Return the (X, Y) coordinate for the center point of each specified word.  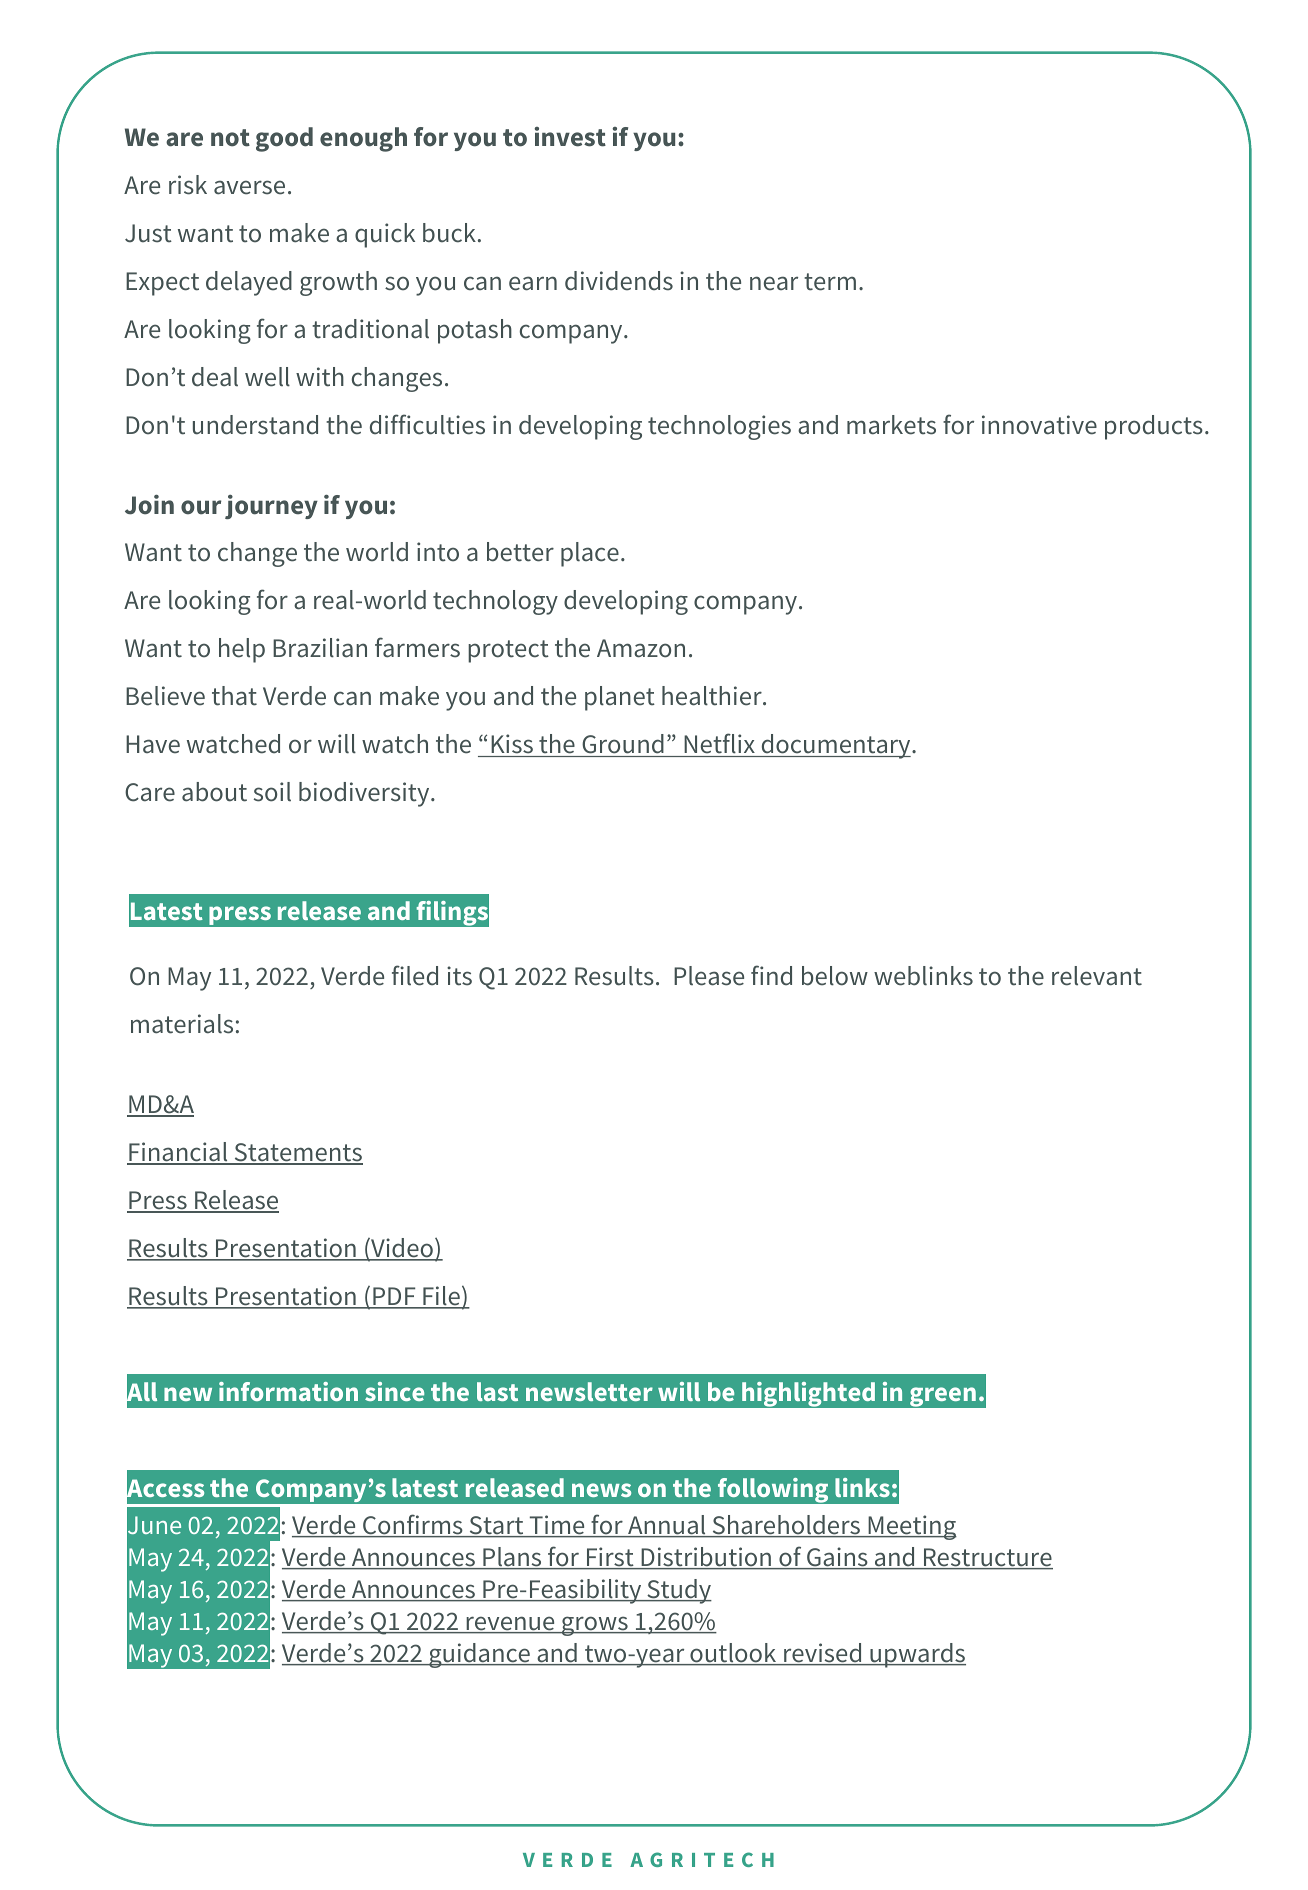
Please (709, 976)
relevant (1097, 976)
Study (678, 1591)
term (830, 282)
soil (272, 792)
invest (570, 137)
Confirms (413, 1525)
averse (249, 187)
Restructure (987, 1558)
